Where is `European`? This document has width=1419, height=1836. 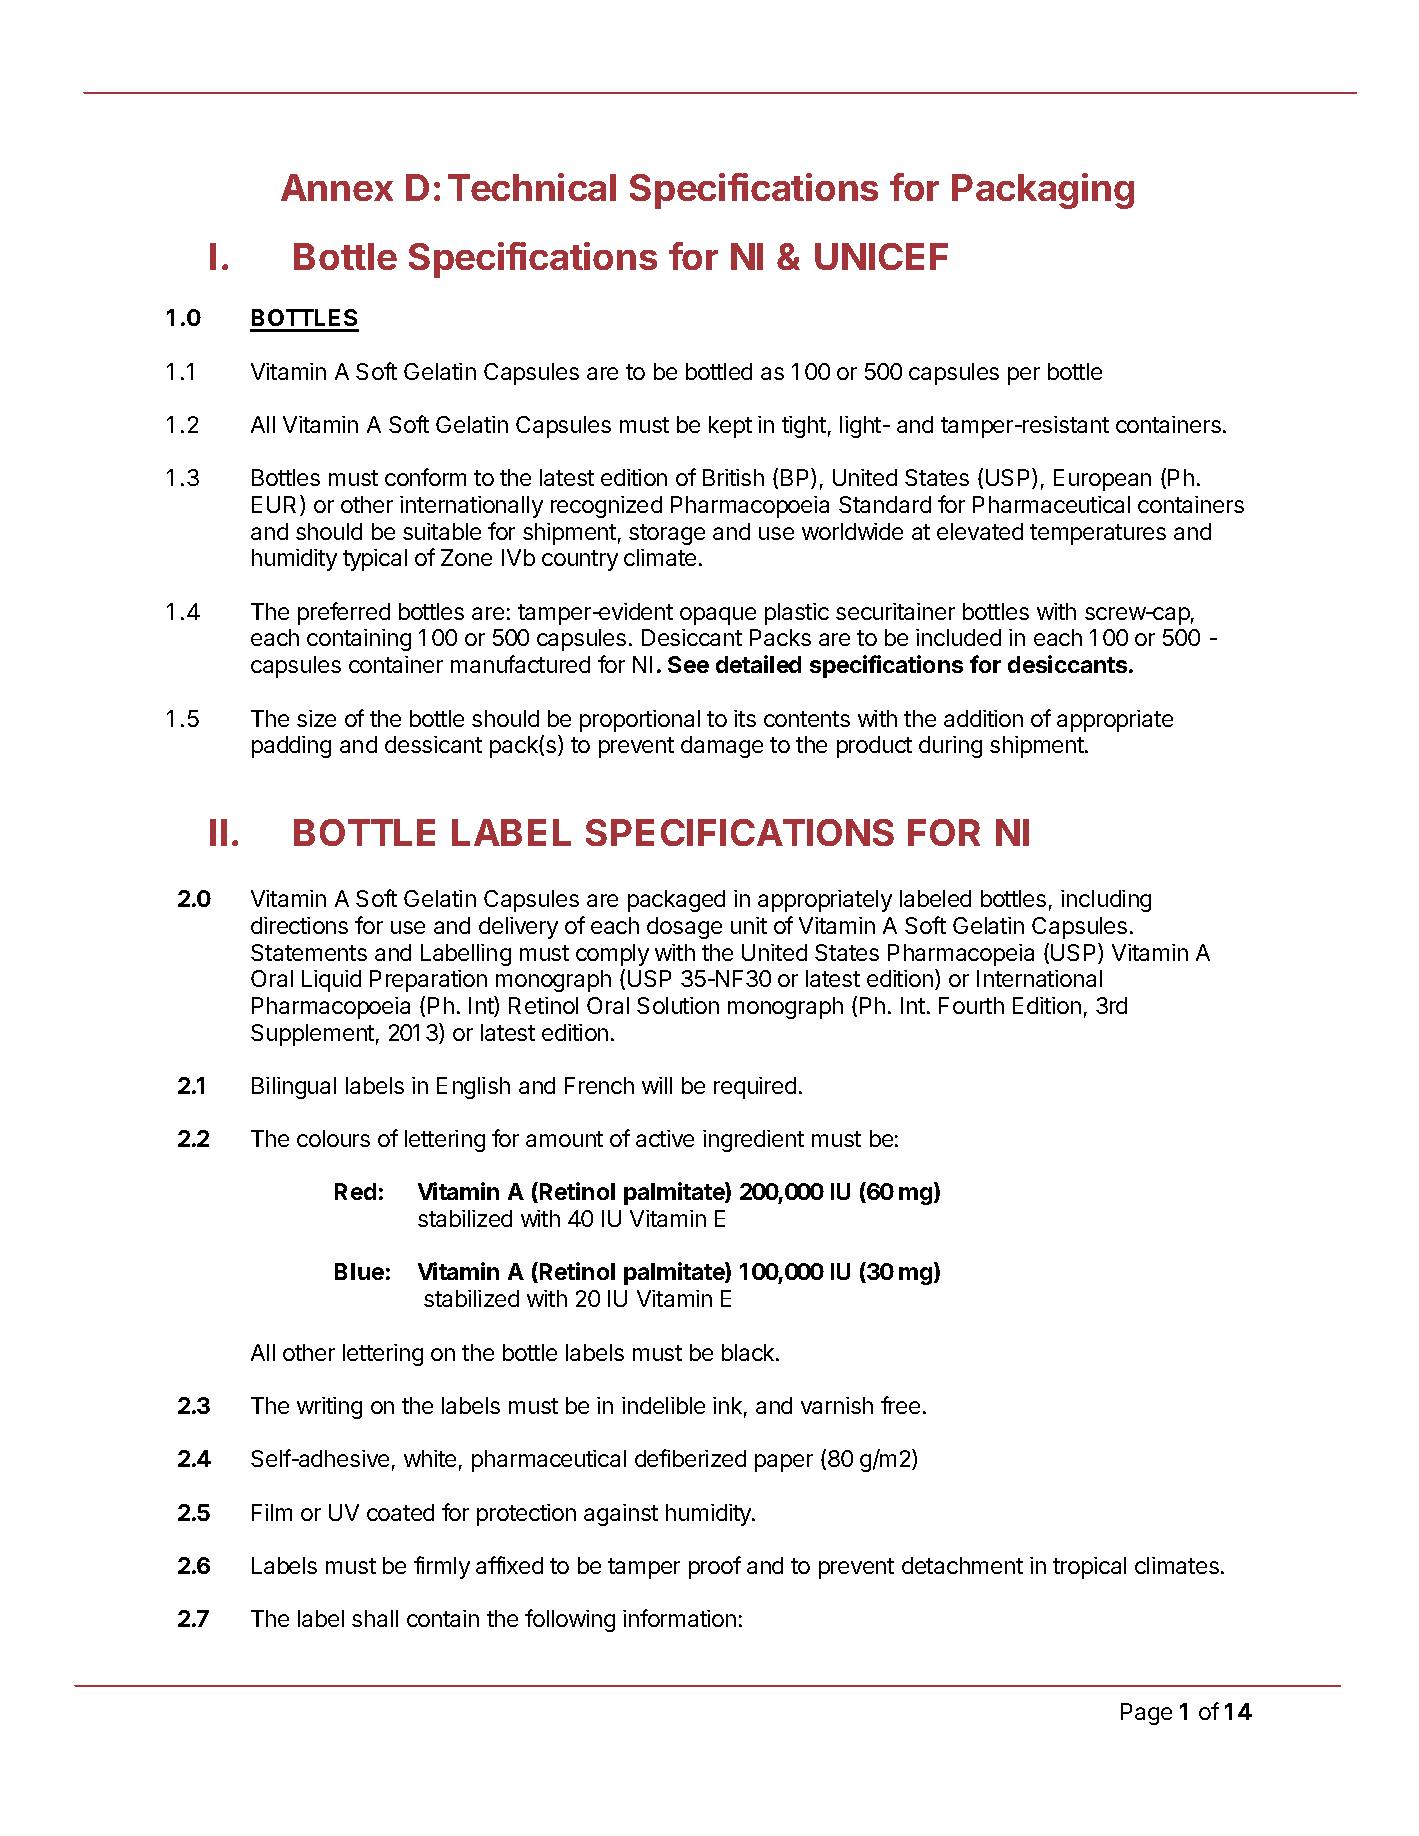
European is located at coordinates (1102, 480).
